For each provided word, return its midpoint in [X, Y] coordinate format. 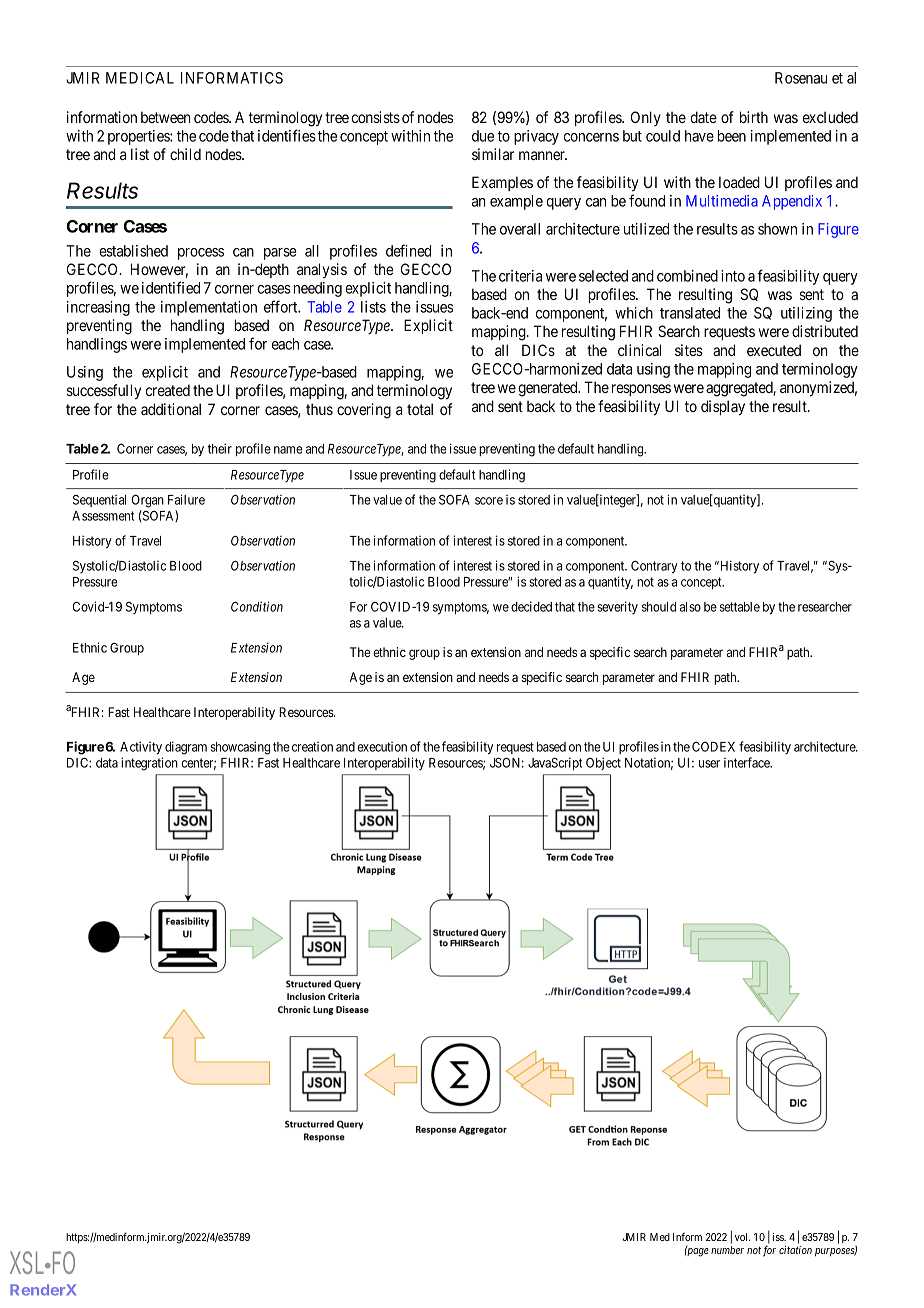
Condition [257, 606]
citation [795, 1250]
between [166, 117]
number [727, 1250]
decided [531, 606]
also [690, 607]
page [697, 1252]
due [483, 136]
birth [754, 117]
